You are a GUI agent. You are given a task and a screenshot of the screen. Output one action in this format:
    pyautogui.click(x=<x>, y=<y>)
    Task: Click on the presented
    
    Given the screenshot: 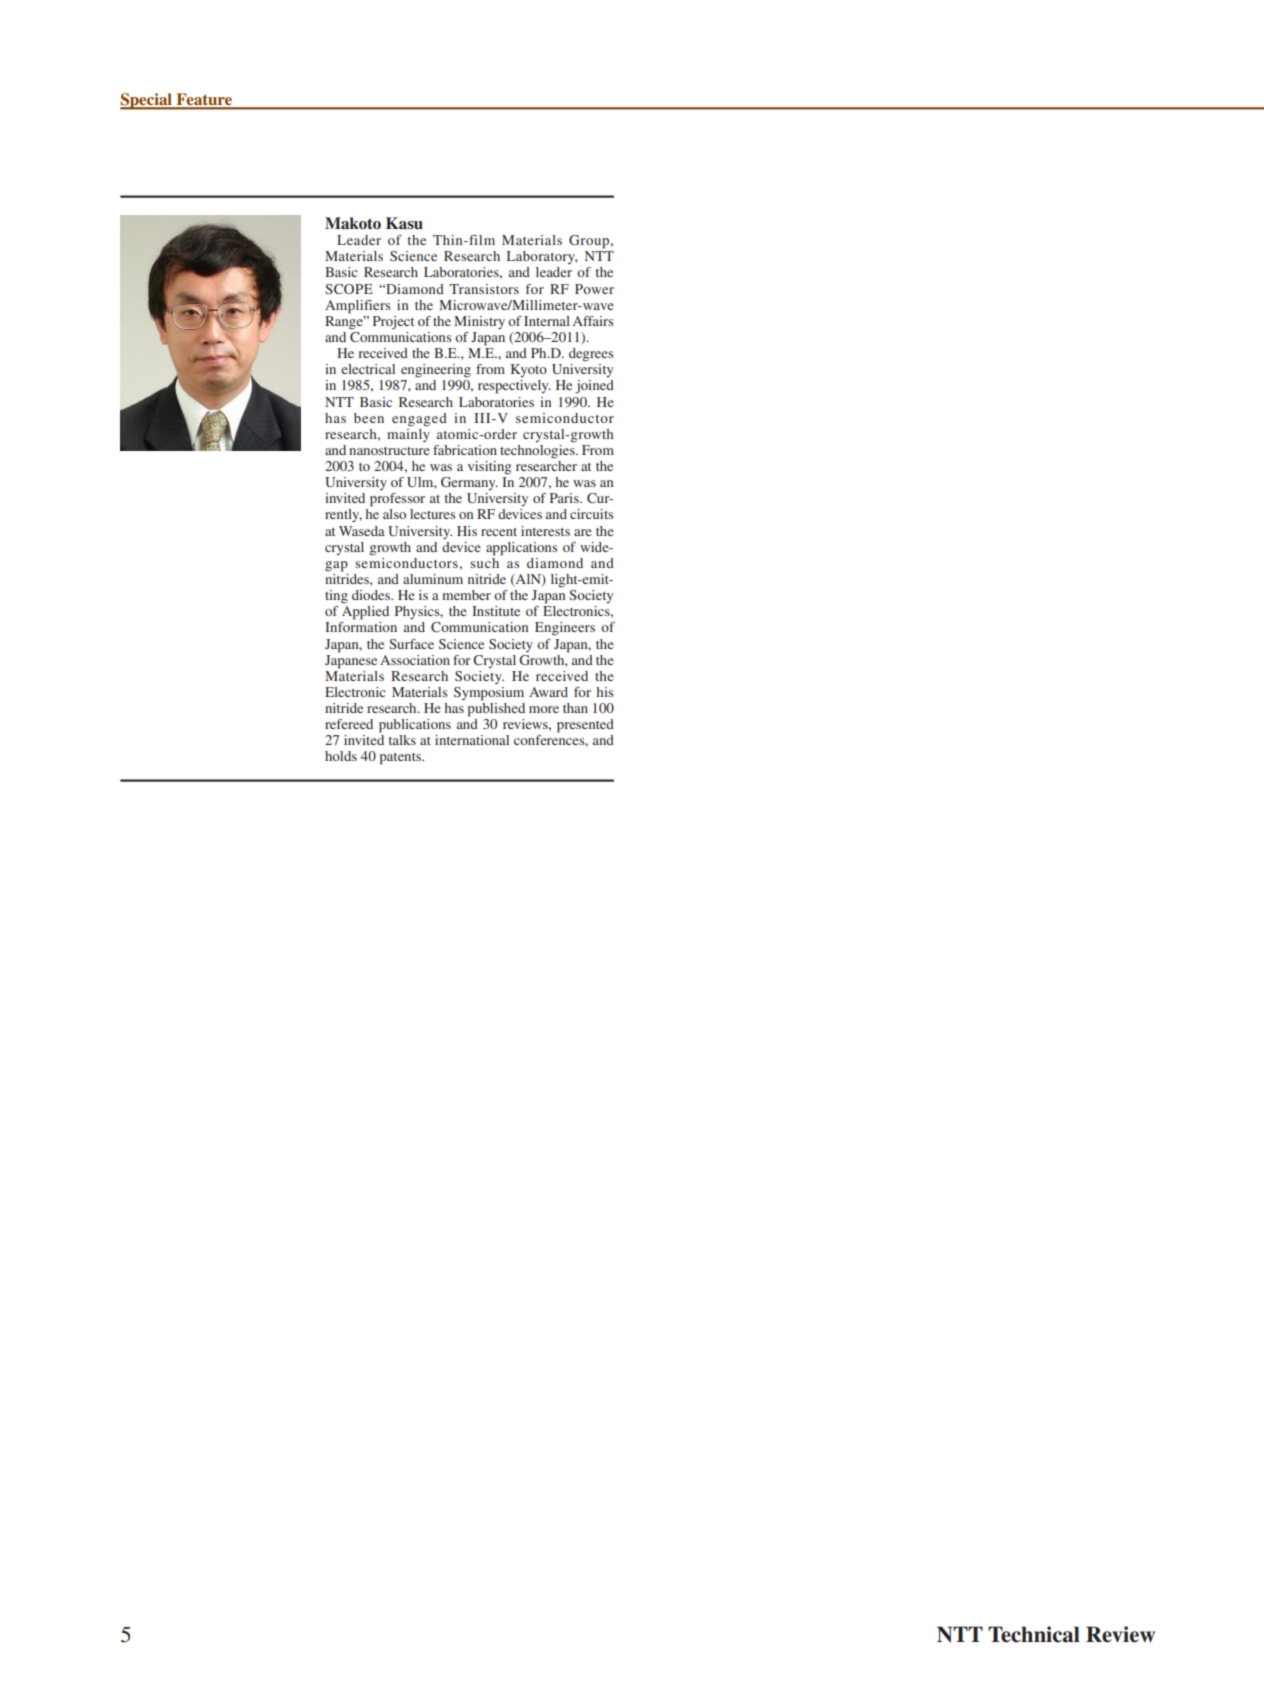 What is the action you would take?
    pyautogui.click(x=585, y=726)
